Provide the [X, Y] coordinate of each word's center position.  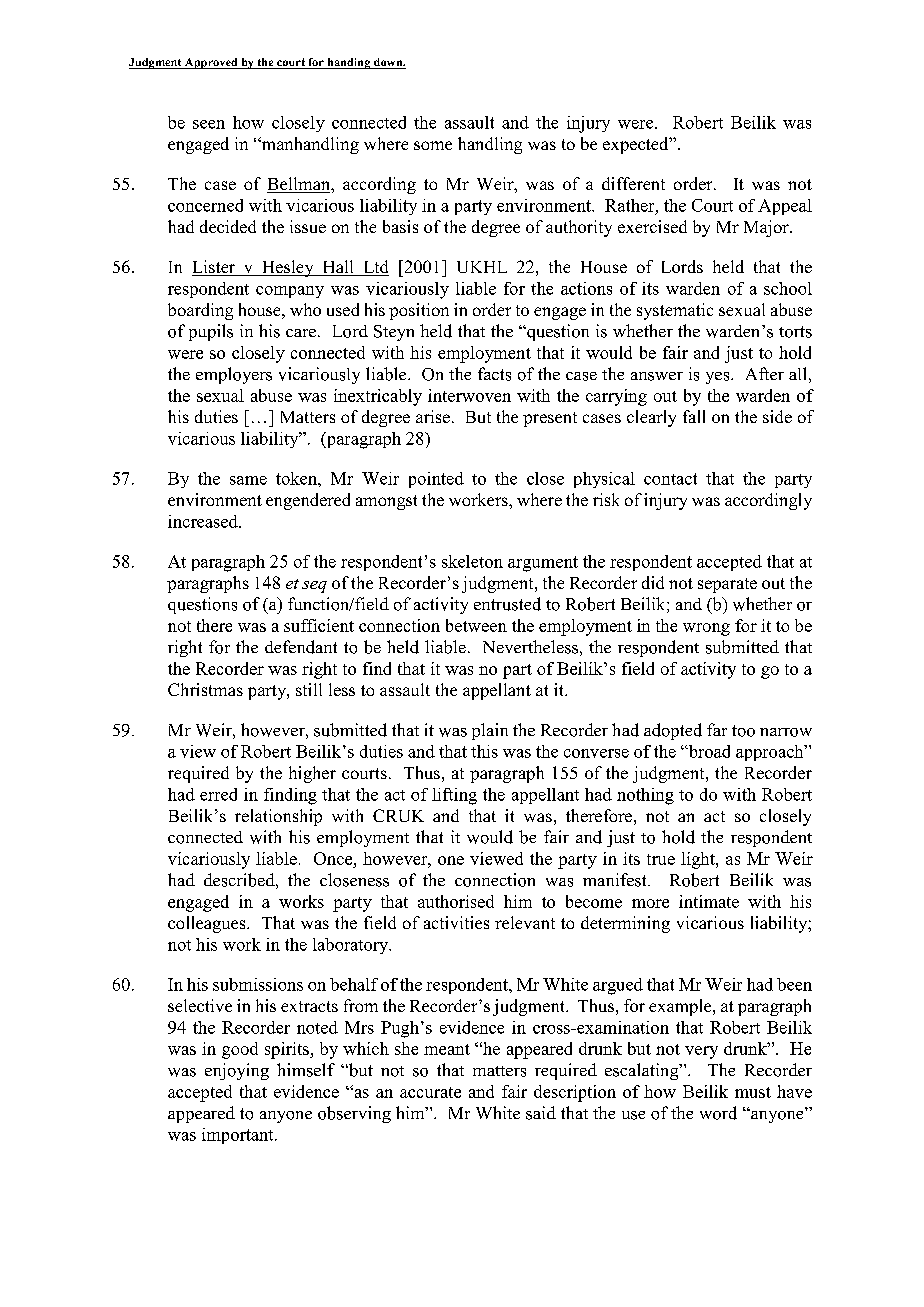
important [239, 1136]
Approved [211, 63]
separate [727, 585]
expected [637, 145]
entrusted [507, 604]
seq [314, 587]
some [433, 145]
